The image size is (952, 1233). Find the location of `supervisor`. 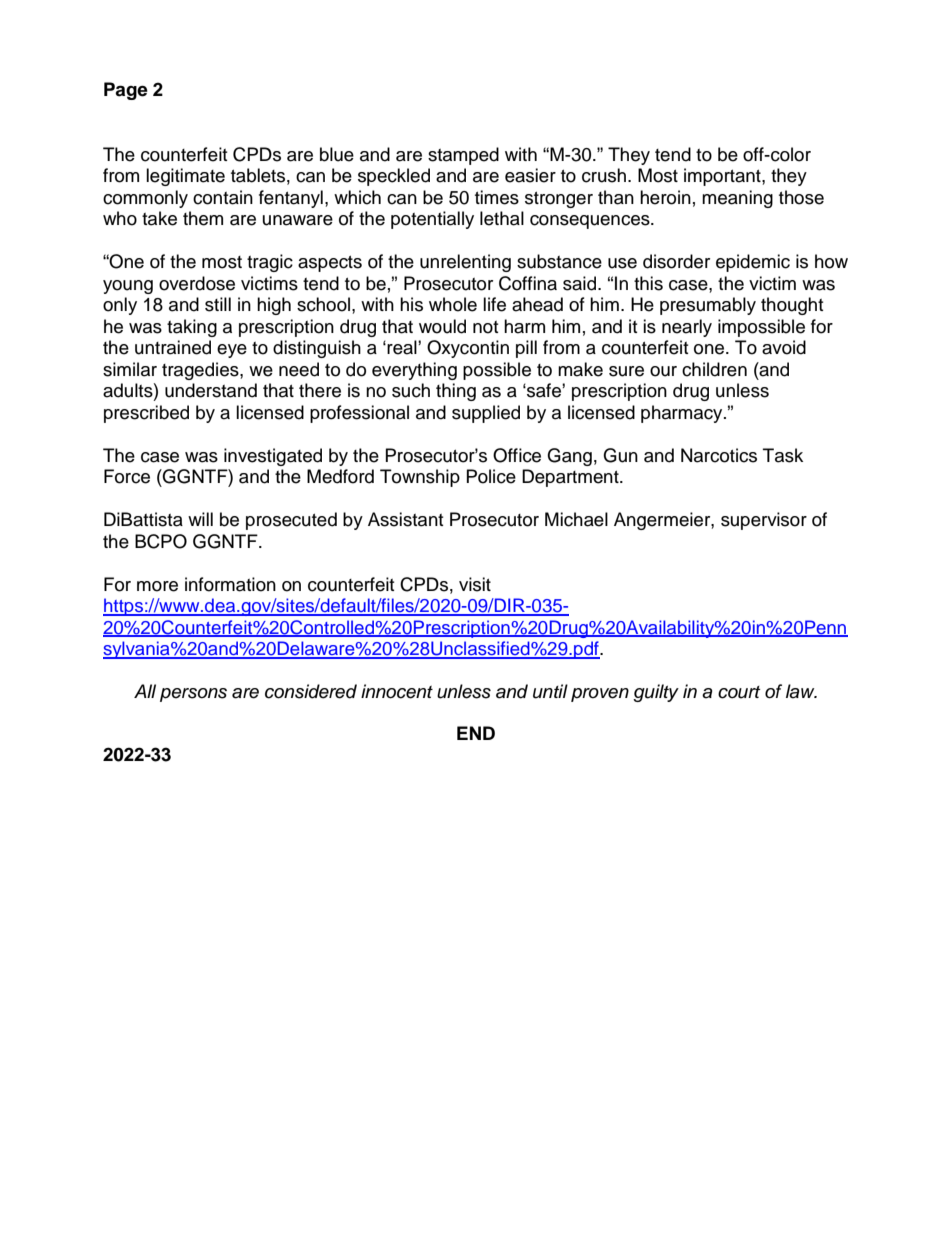

supervisor is located at coordinates (764, 521).
